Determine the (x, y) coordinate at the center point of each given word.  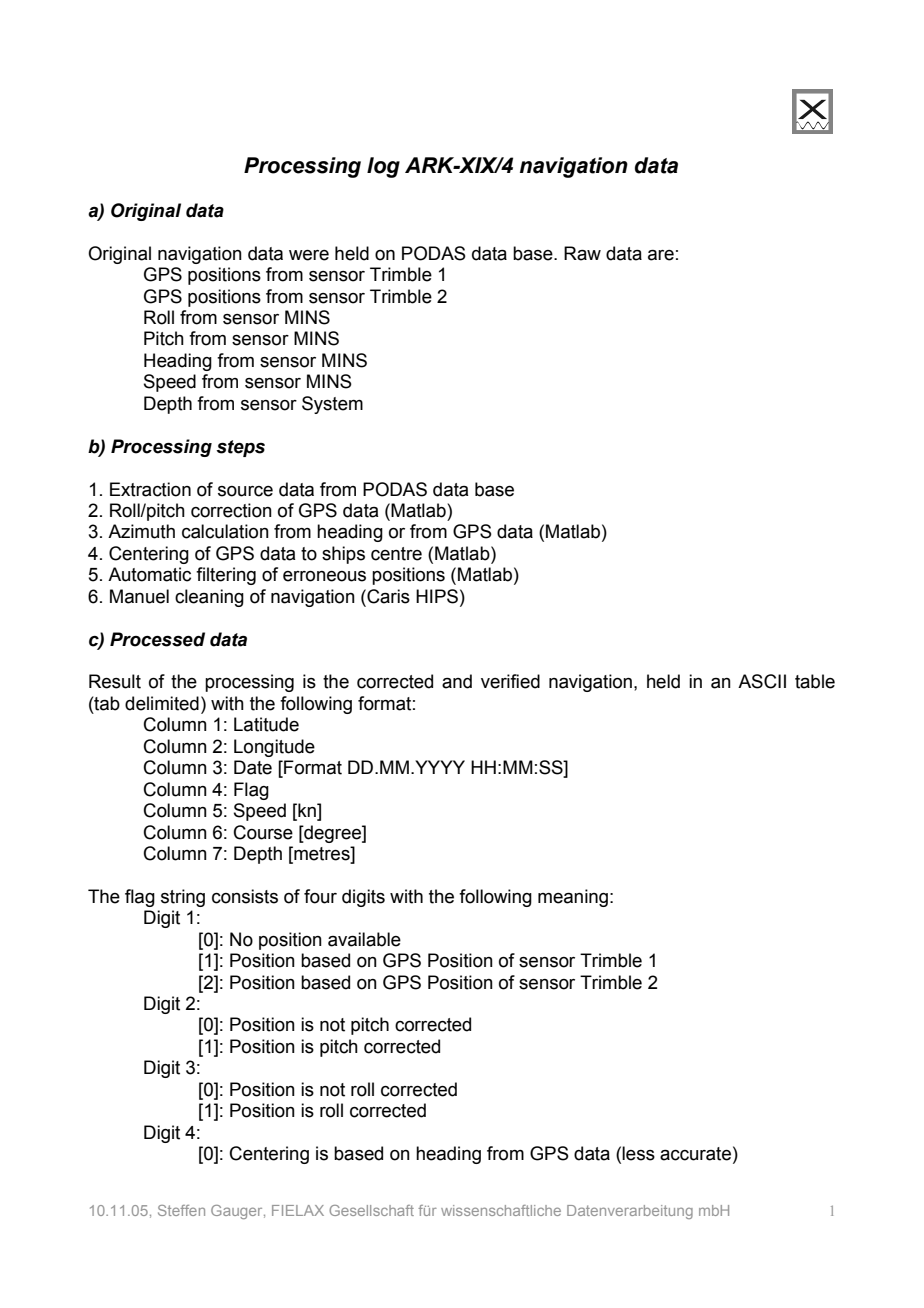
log (383, 167)
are (661, 255)
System (332, 405)
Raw (582, 253)
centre (396, 554)
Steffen (181, 1210)
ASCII (762, 681)
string (183, 898)
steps (240, 448)
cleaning (209, 598)
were (309, 255)
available (364, 939)
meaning (573, 898)
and (457, 681)
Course (263, 832)
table (815, 681)
